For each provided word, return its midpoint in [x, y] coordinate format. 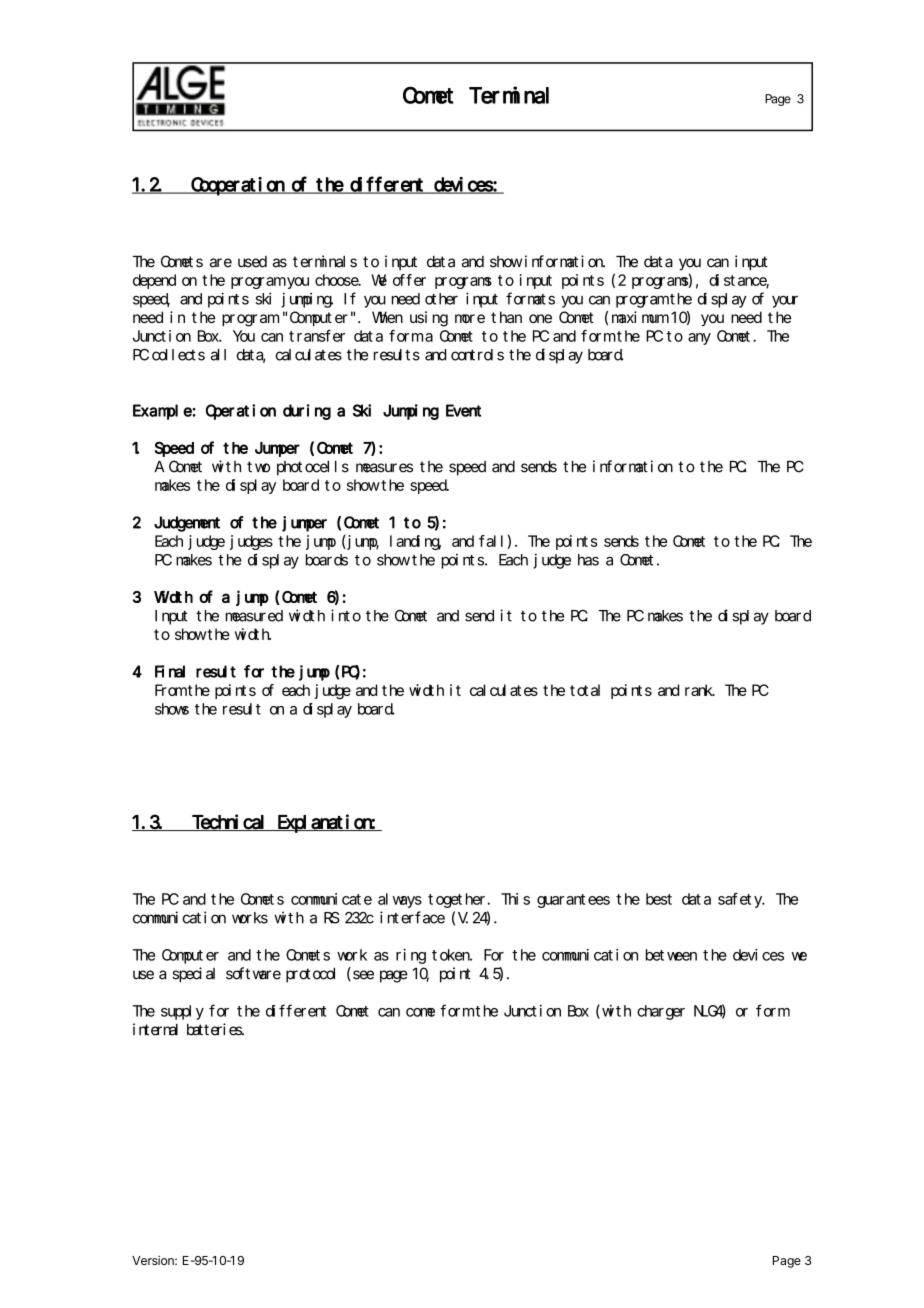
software [253, 973]
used [252, 262]
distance [739, 281]
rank [700, 690]
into [346, 615]
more [470, 318]
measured [254, 616]
